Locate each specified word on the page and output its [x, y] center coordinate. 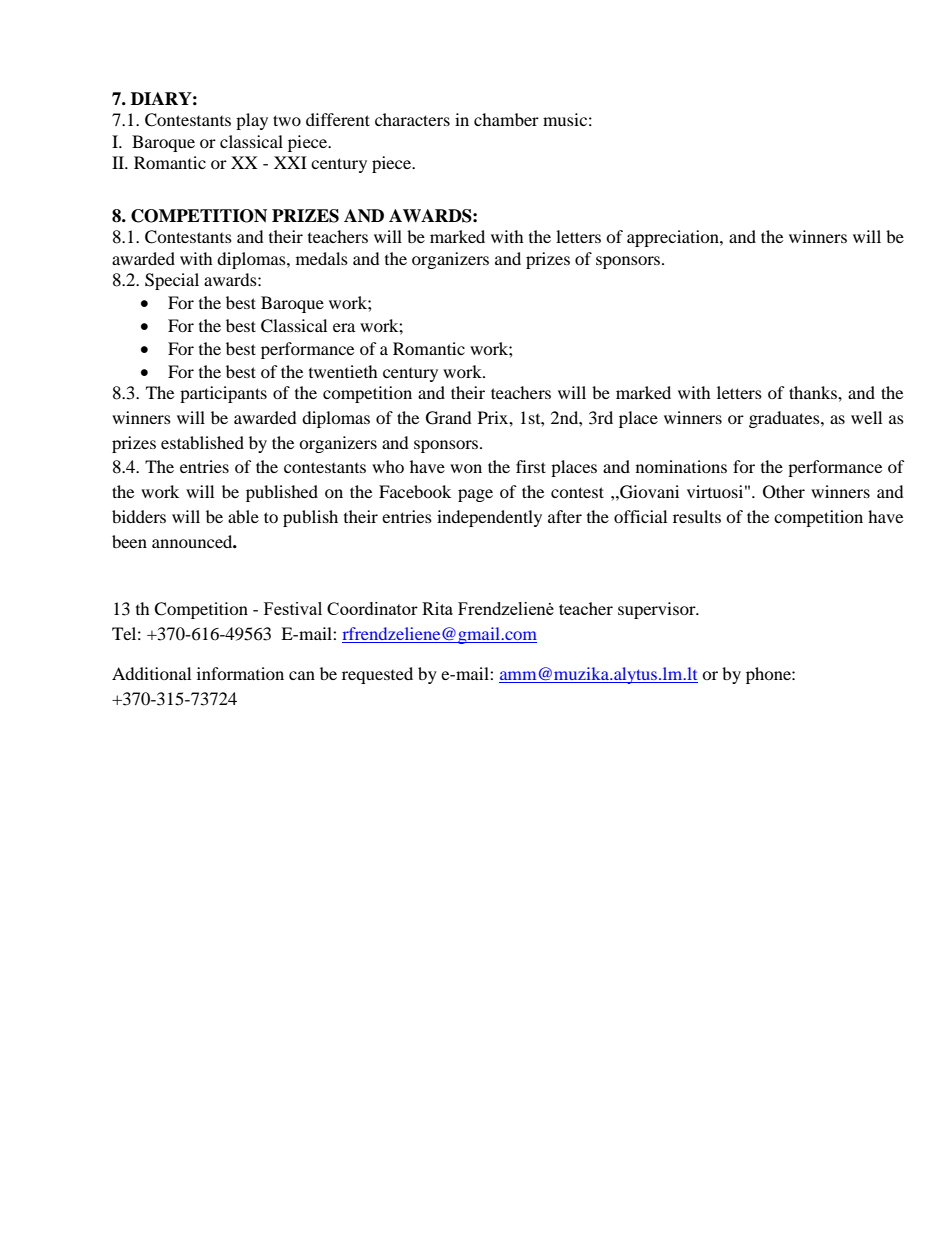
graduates [785, 419]
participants [223, 394]
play [252, 121]
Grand [449, 418]
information [240, 673]
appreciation [674, 238]
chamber [506, 119]
